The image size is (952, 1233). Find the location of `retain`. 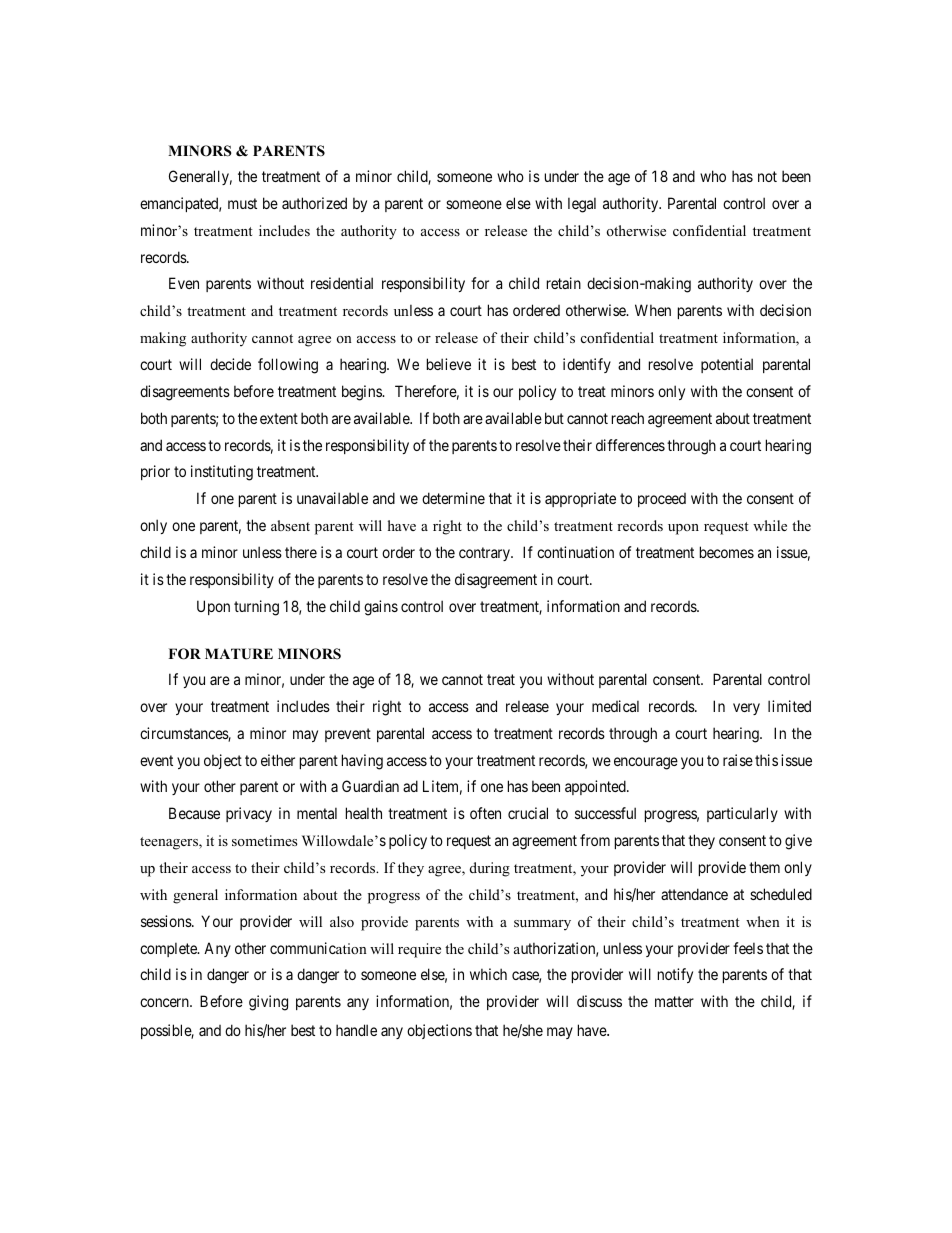

retain is located at coordinates (564, 283).
